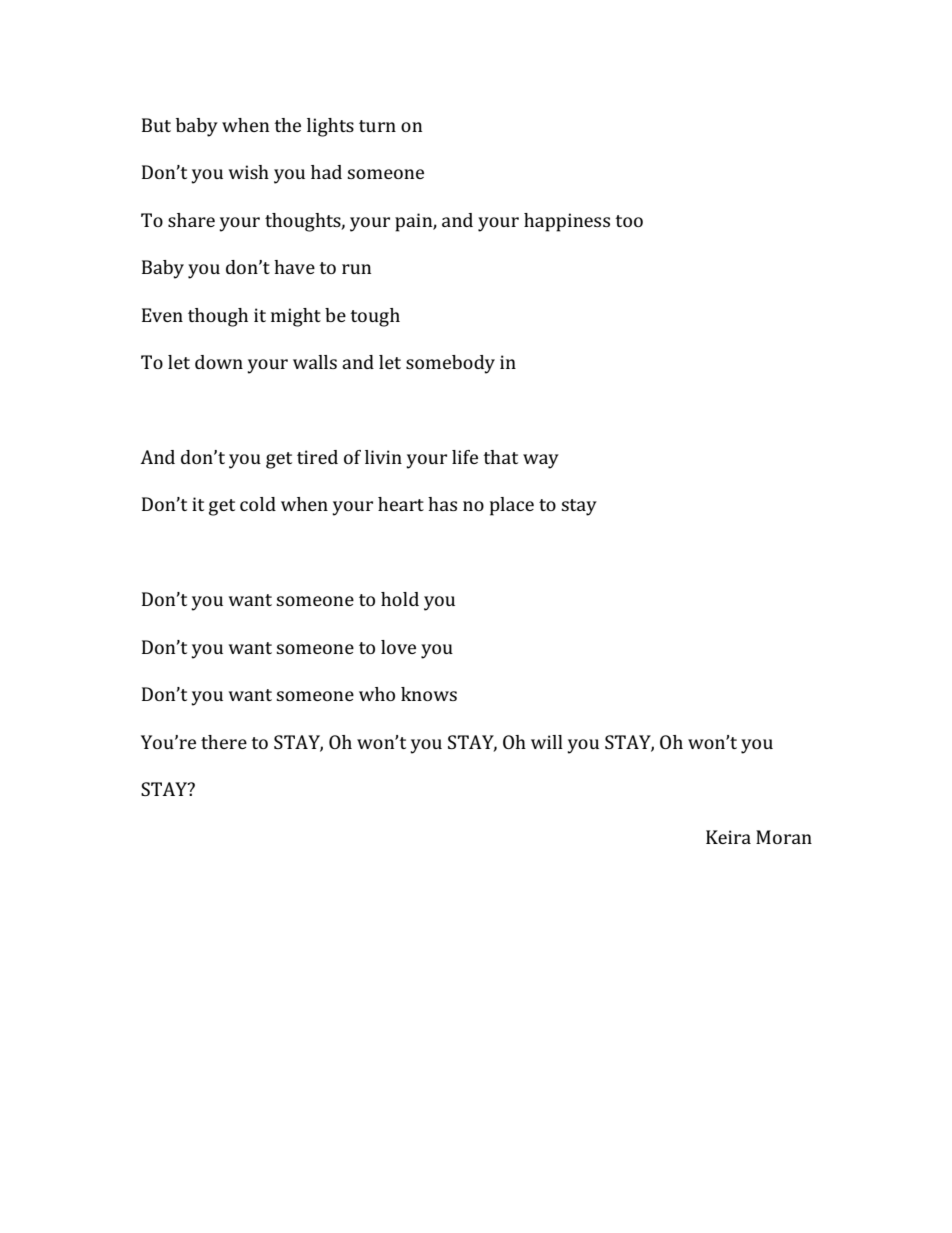  I want to click on down, so click(219, 362).
